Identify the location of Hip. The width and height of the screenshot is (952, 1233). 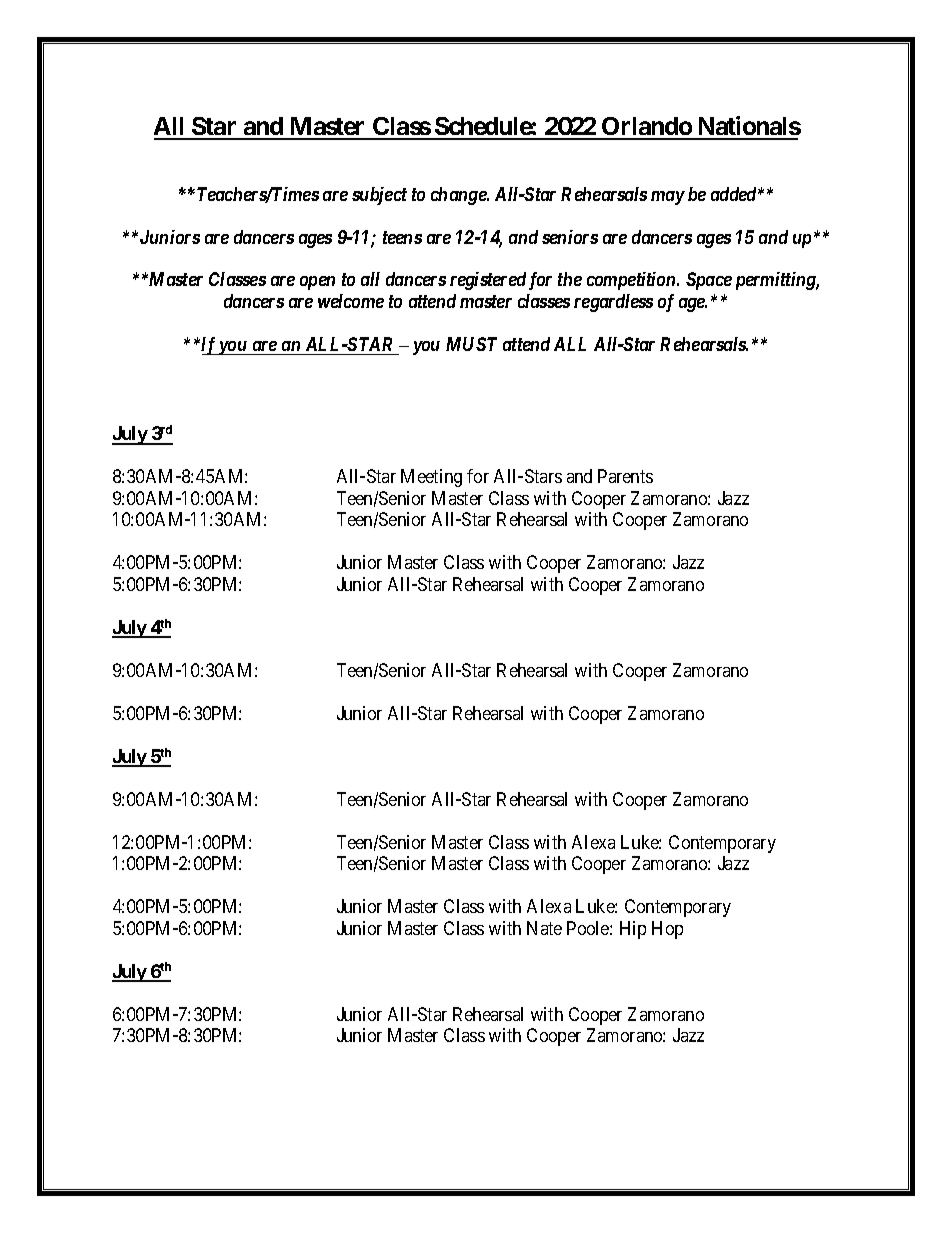
(633, 930).
